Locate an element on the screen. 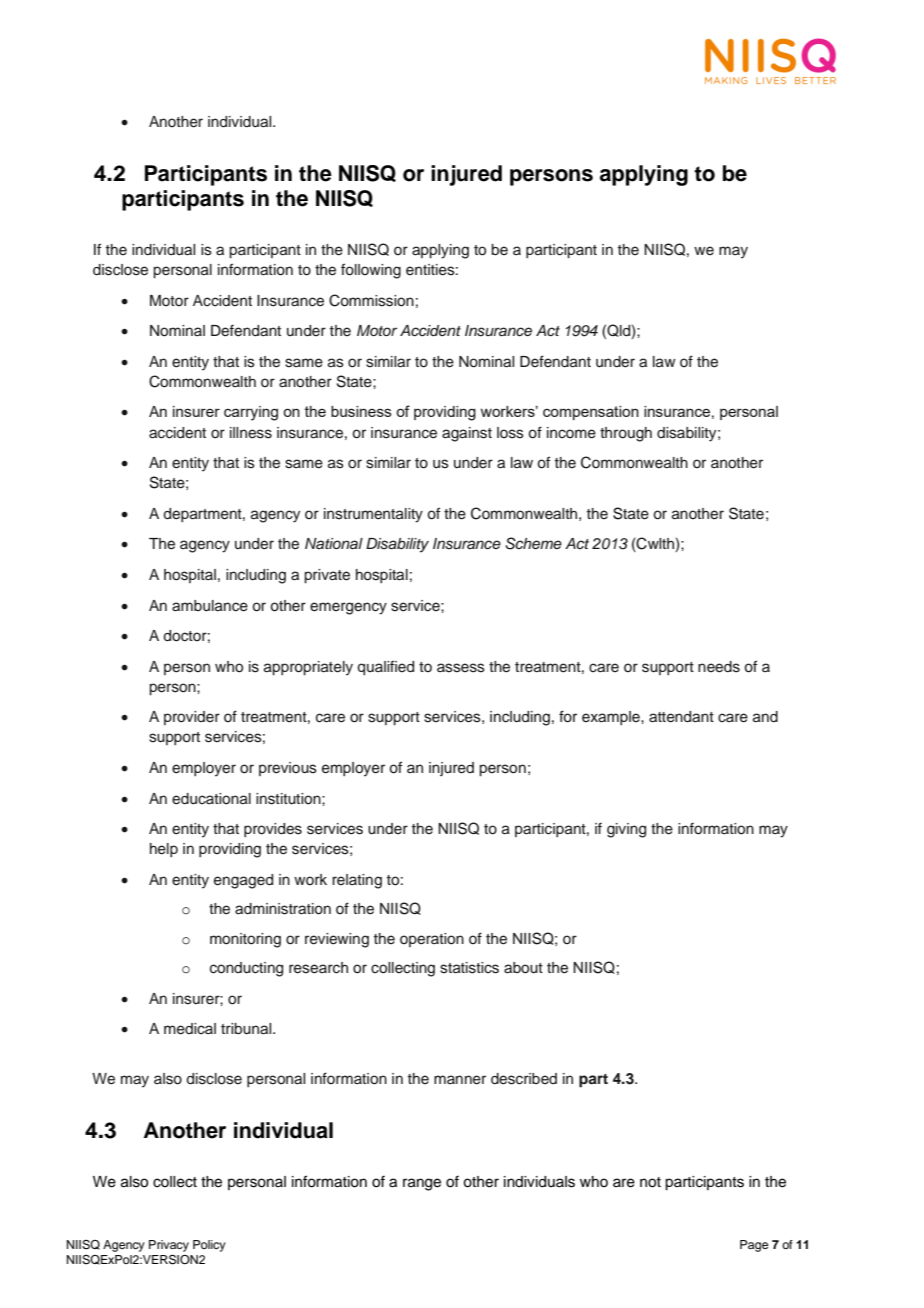  about is located at coordinates (523, 968).
